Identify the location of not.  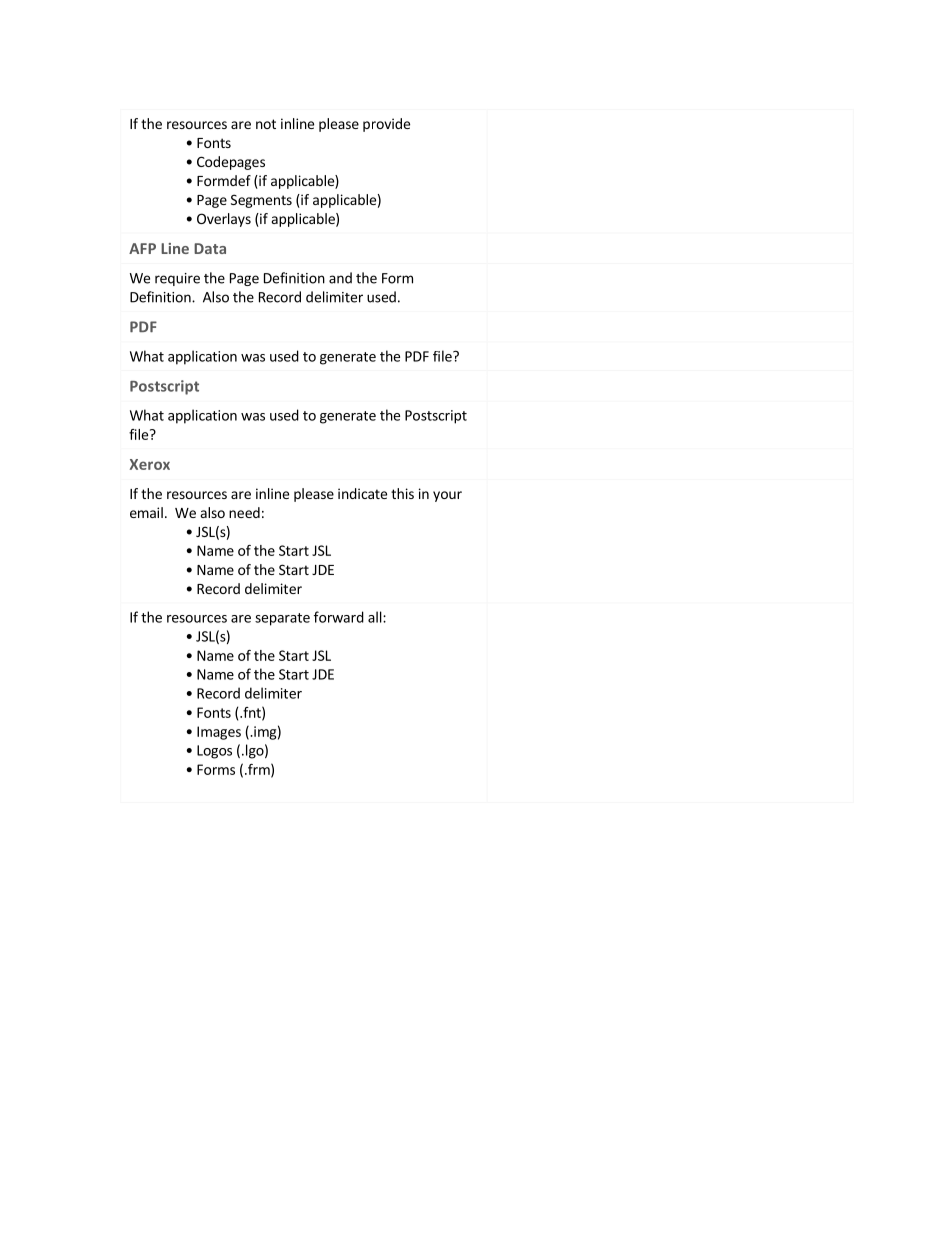
(266, 124).
